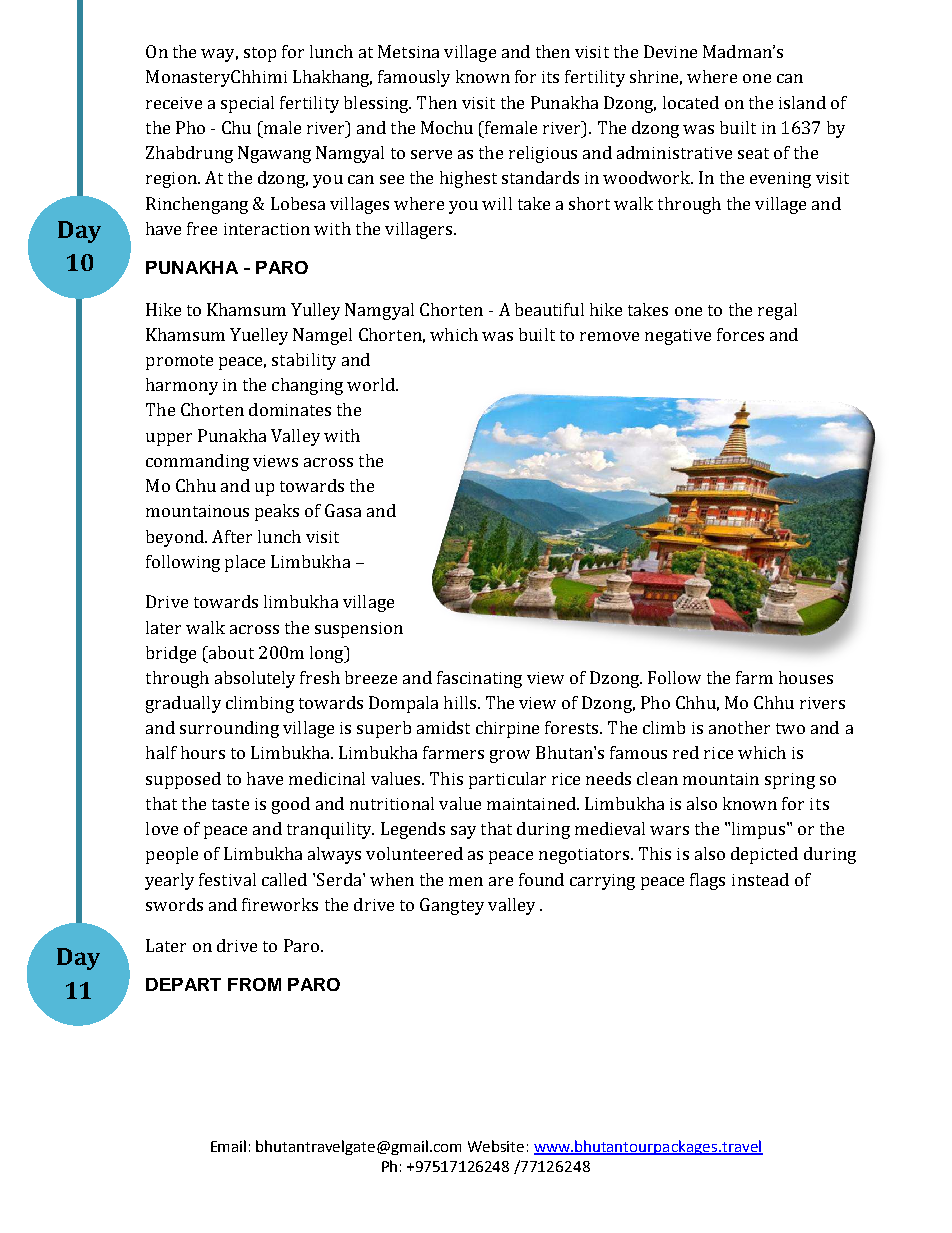 The height and width of the image is (1233, 952). Describe the element at coordinates (549, 309) in the image. I see `beautiful` at that location.
